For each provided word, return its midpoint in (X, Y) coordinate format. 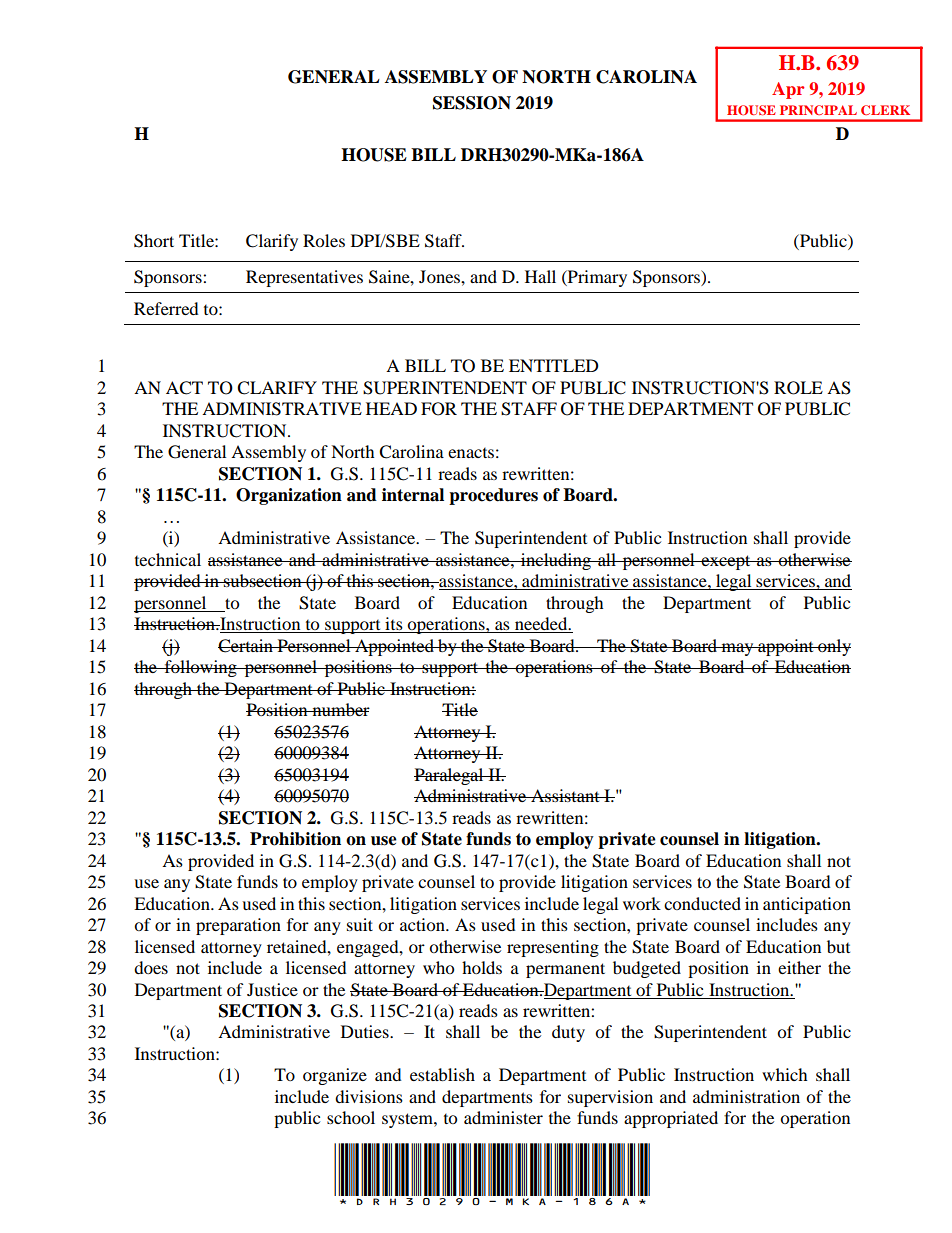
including (556, 561)
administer (503, 1117)
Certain (246, 646)
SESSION (472, 103)
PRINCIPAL (818, 110)
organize (335, 1076)
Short (154, 241)
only (833, 647)
